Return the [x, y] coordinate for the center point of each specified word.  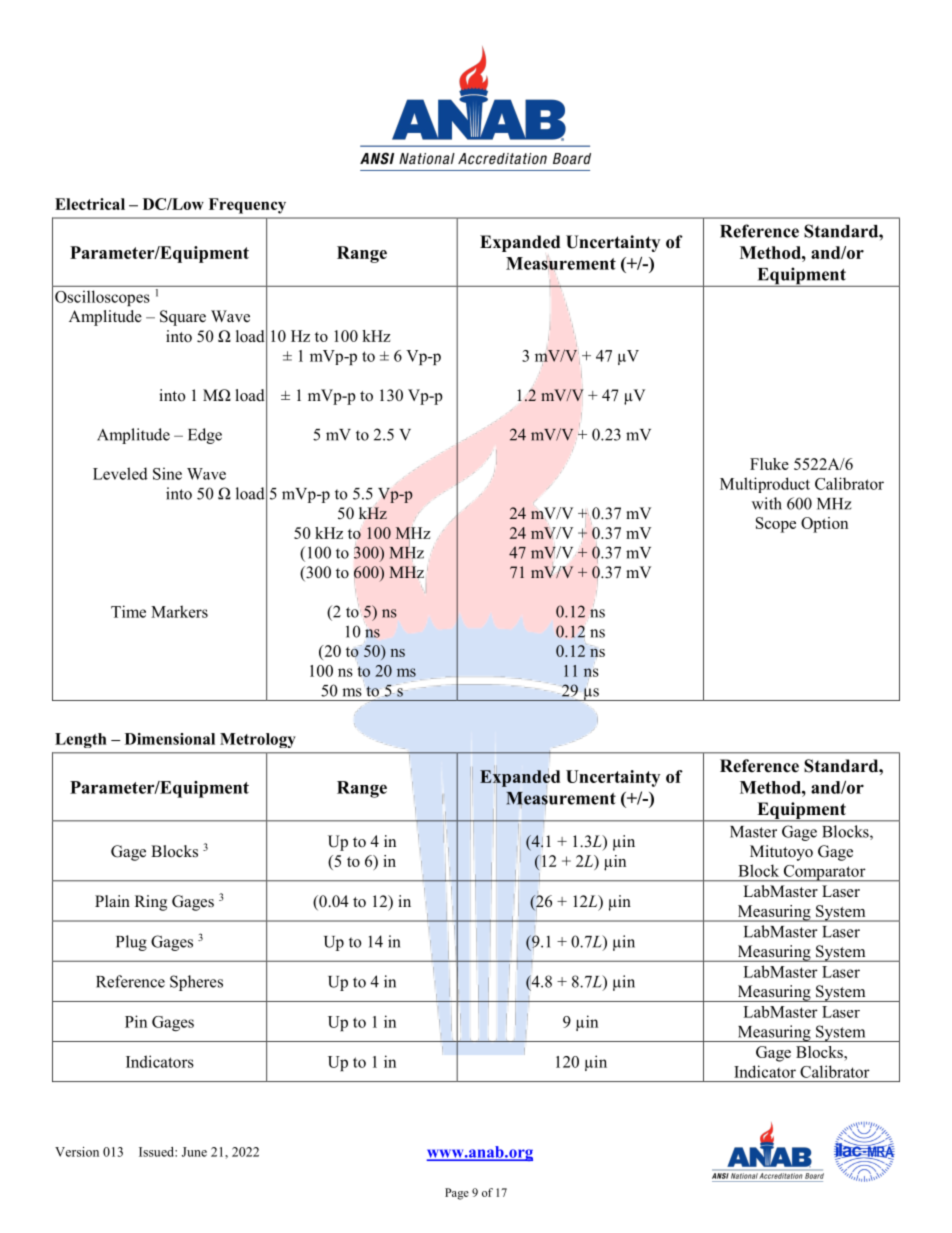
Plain [112, 901]
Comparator [824, 873]
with [767, 503]
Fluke [769, 464]
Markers [179, 611]
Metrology [258, 740]
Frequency [247, 206]
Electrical [90, 204]
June [194, 1152]
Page [457, 1194]
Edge [205, 436]
